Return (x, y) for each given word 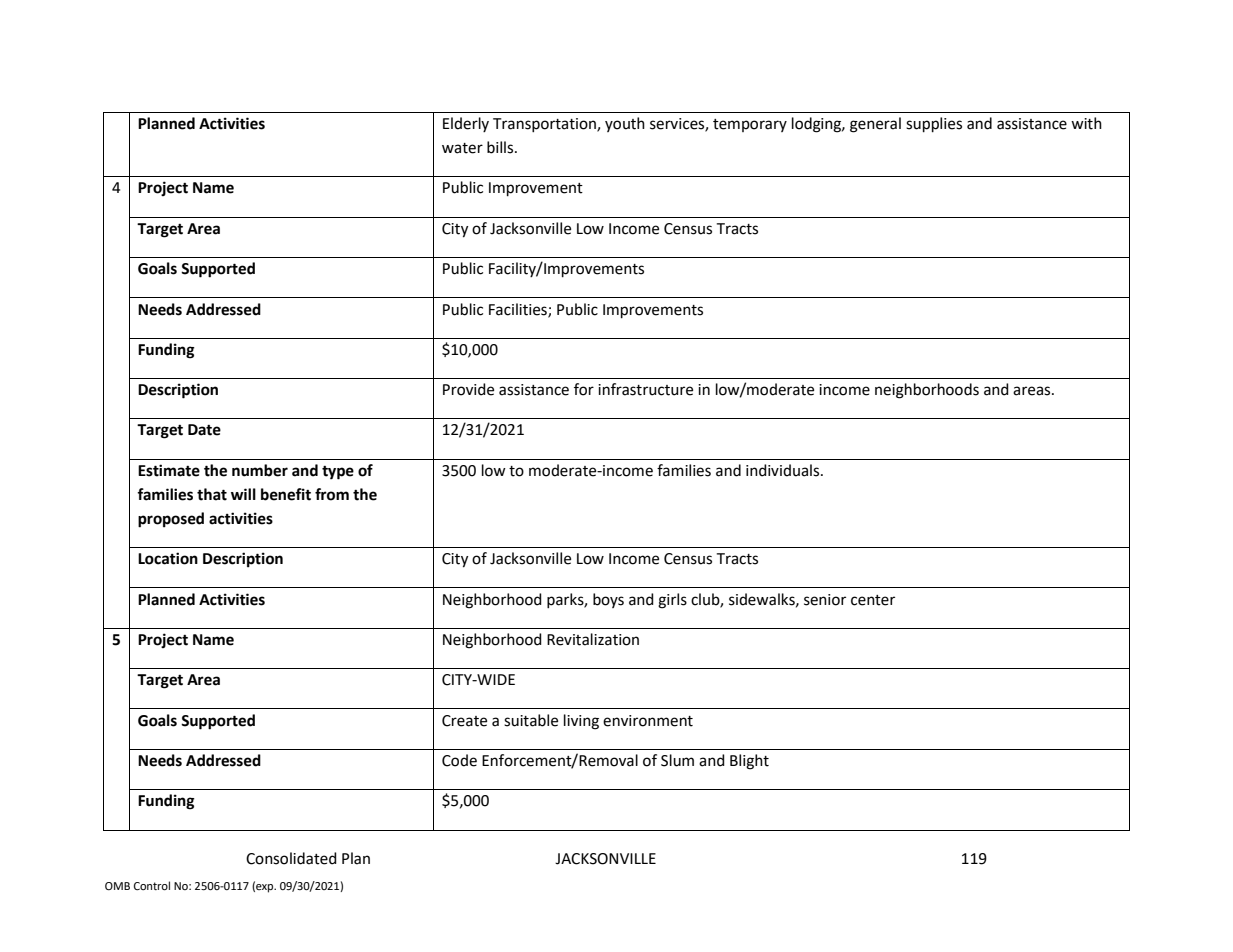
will (243, 494)
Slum (677, 760)
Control (152, 886)
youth (625, 124)
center (873, 600)
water (462, 148)
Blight (749, 762)
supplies (934, 125)
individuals (784, 470)
